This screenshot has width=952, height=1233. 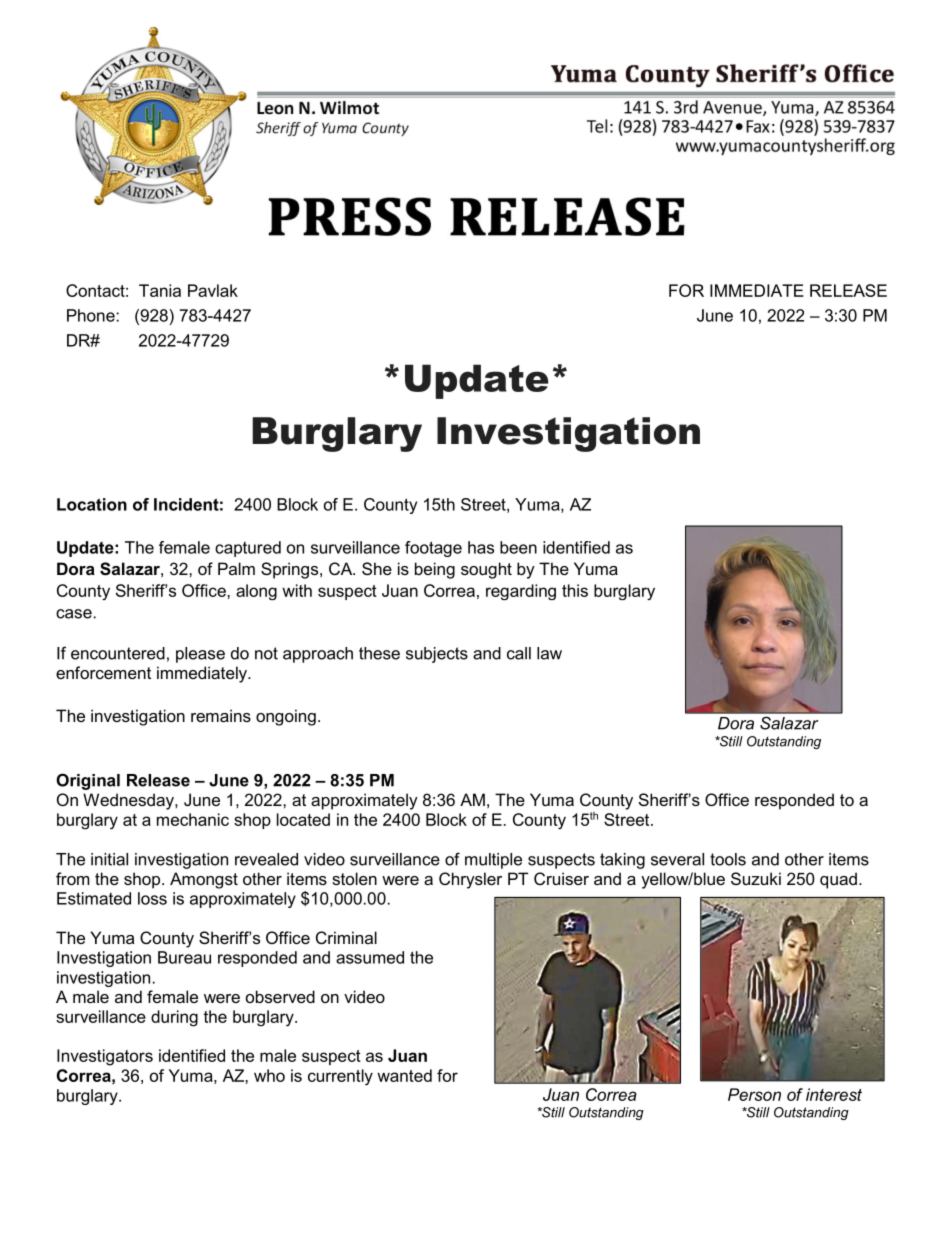 I want to click on Investigators, so click(x=105, y=1057).
